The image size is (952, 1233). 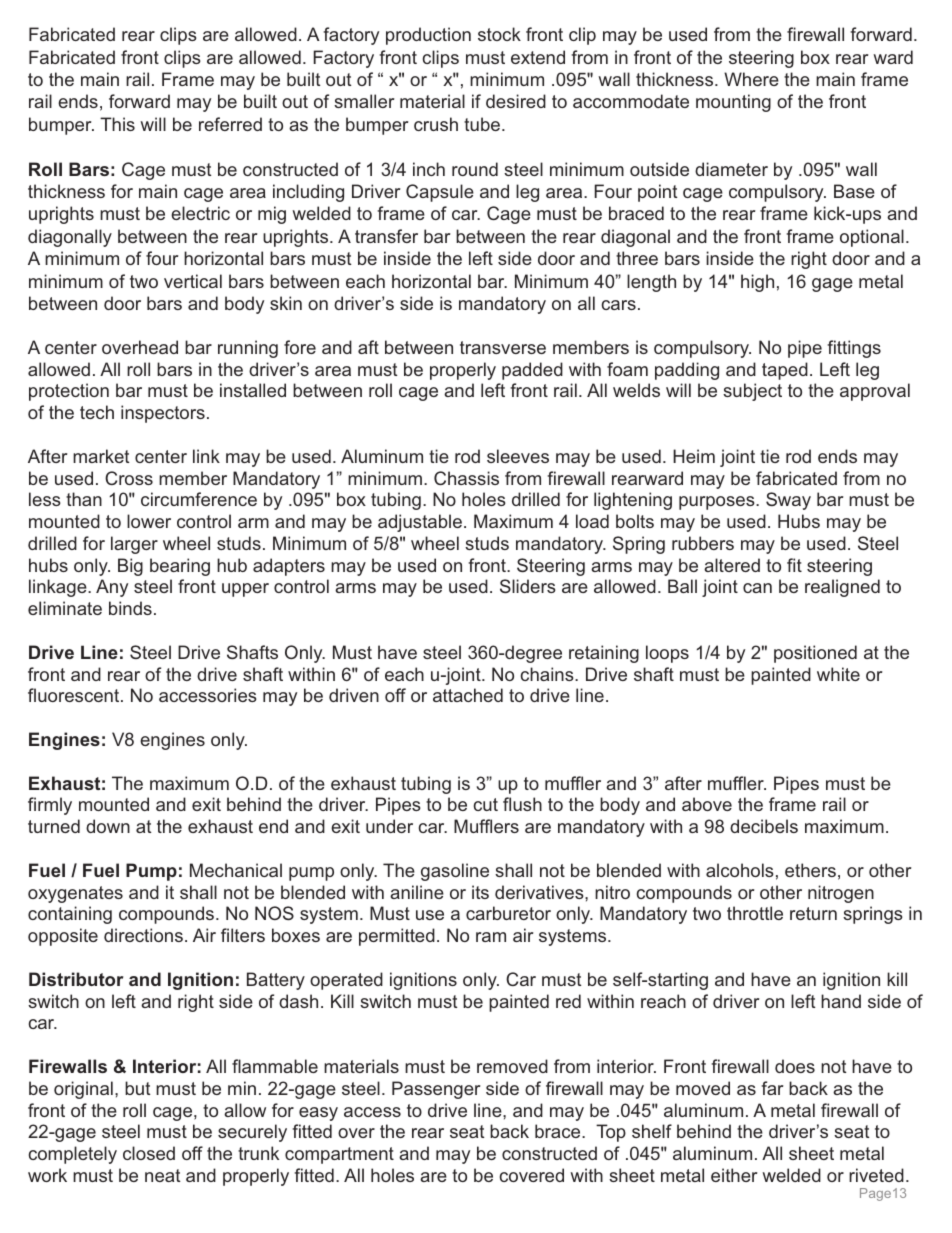 I want to click on inspectors, so click(x=163, y=414).
